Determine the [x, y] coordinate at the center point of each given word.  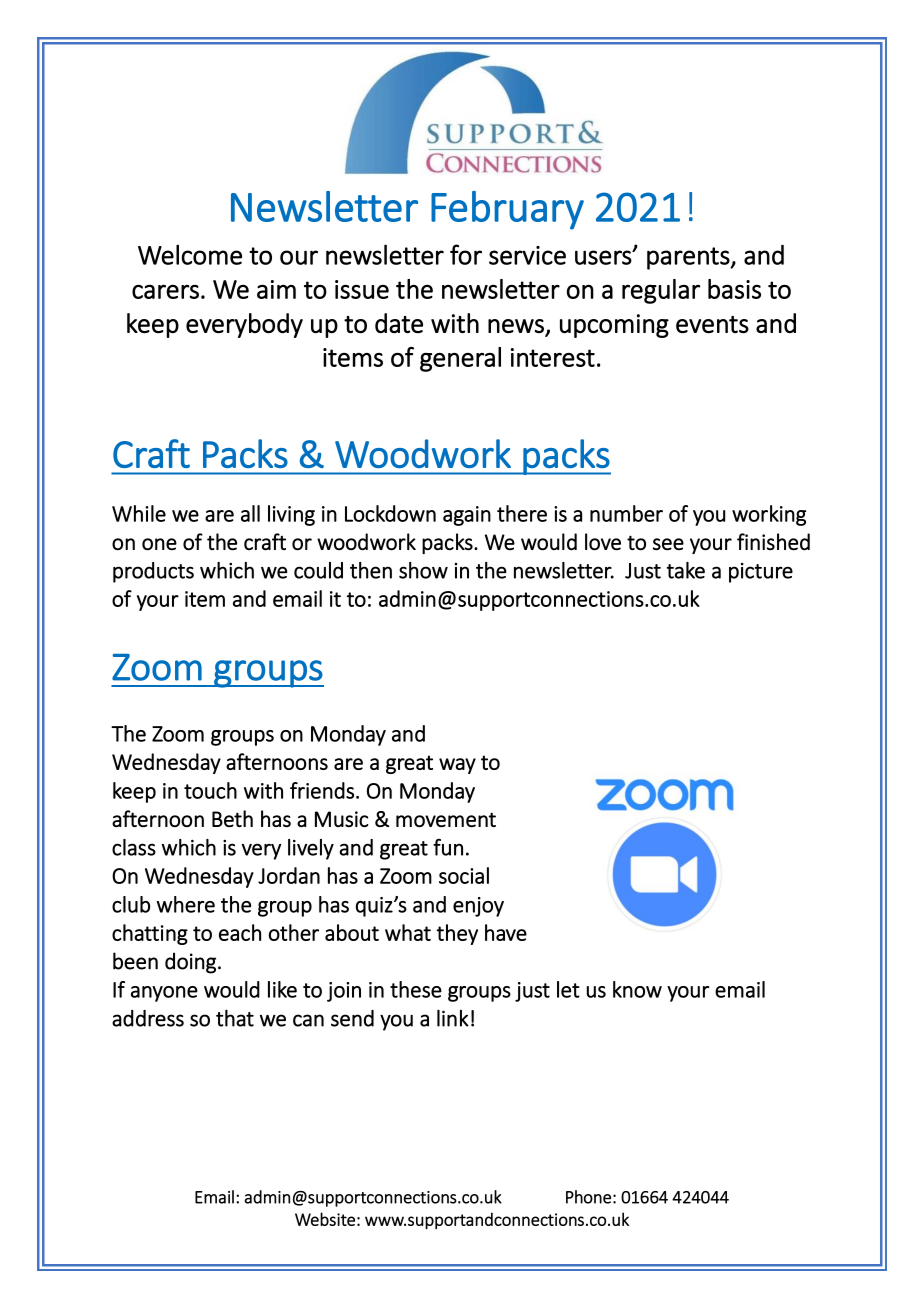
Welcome [190, 254]
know [637, 989]
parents [689, 258]
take [686, 570]
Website [325, 1219]
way [457, 766]
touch [210, 790]
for [466, 254]
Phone [588, 1197]
